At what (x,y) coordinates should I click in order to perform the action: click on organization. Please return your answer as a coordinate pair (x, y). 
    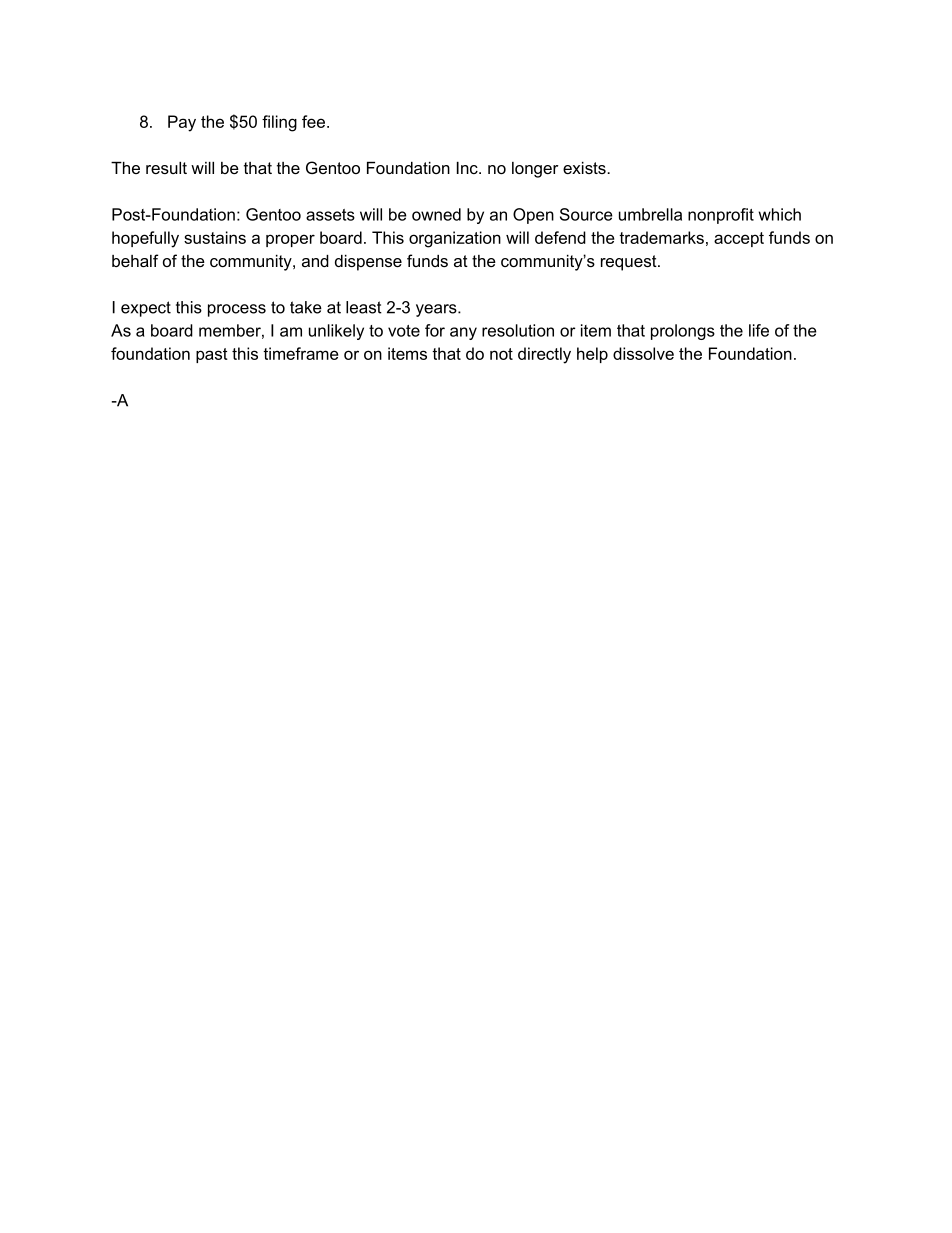
    Looking at the image, I should click on (455, 239).
